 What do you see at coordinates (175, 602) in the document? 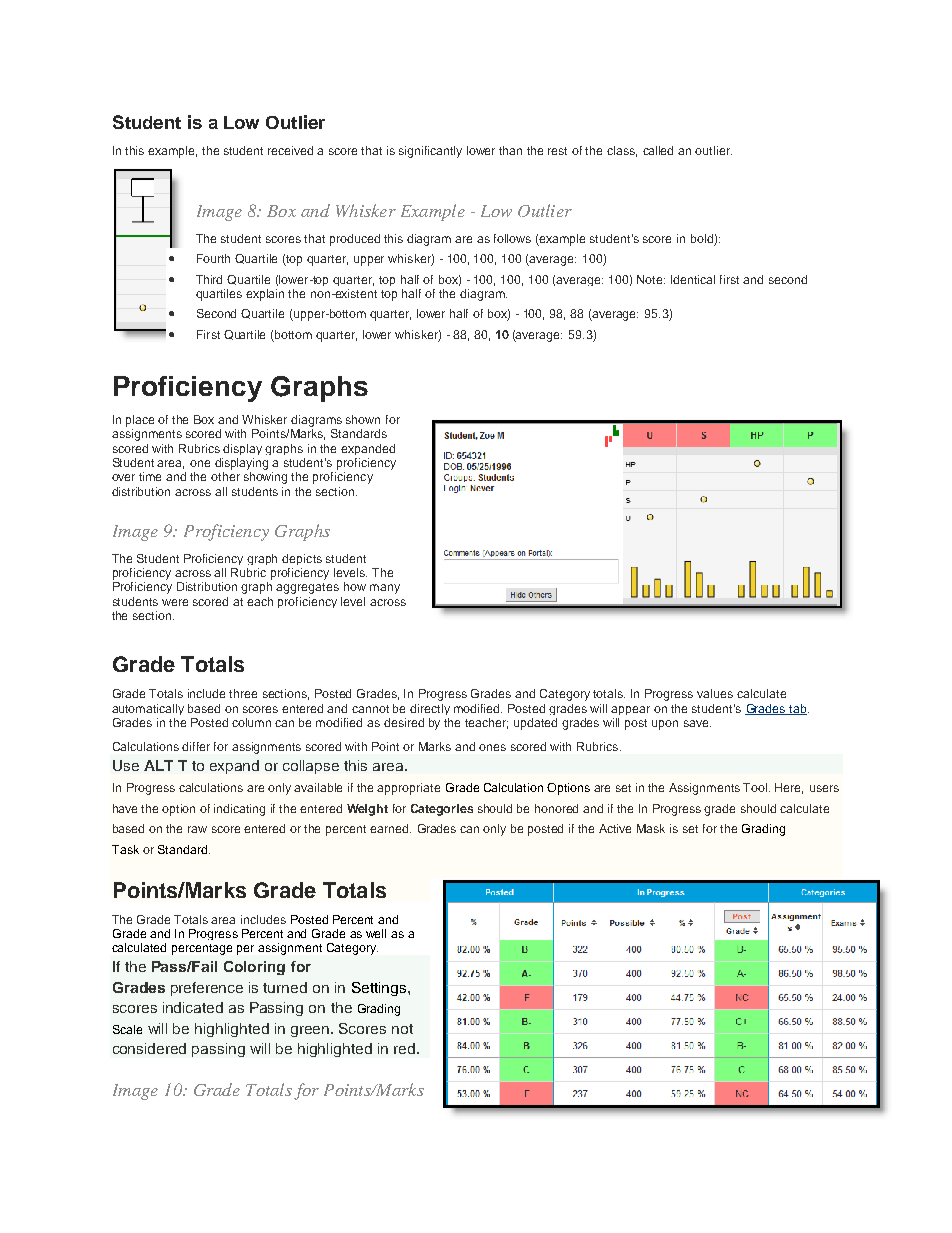
I see `were` at bounding box center [175, 602].
